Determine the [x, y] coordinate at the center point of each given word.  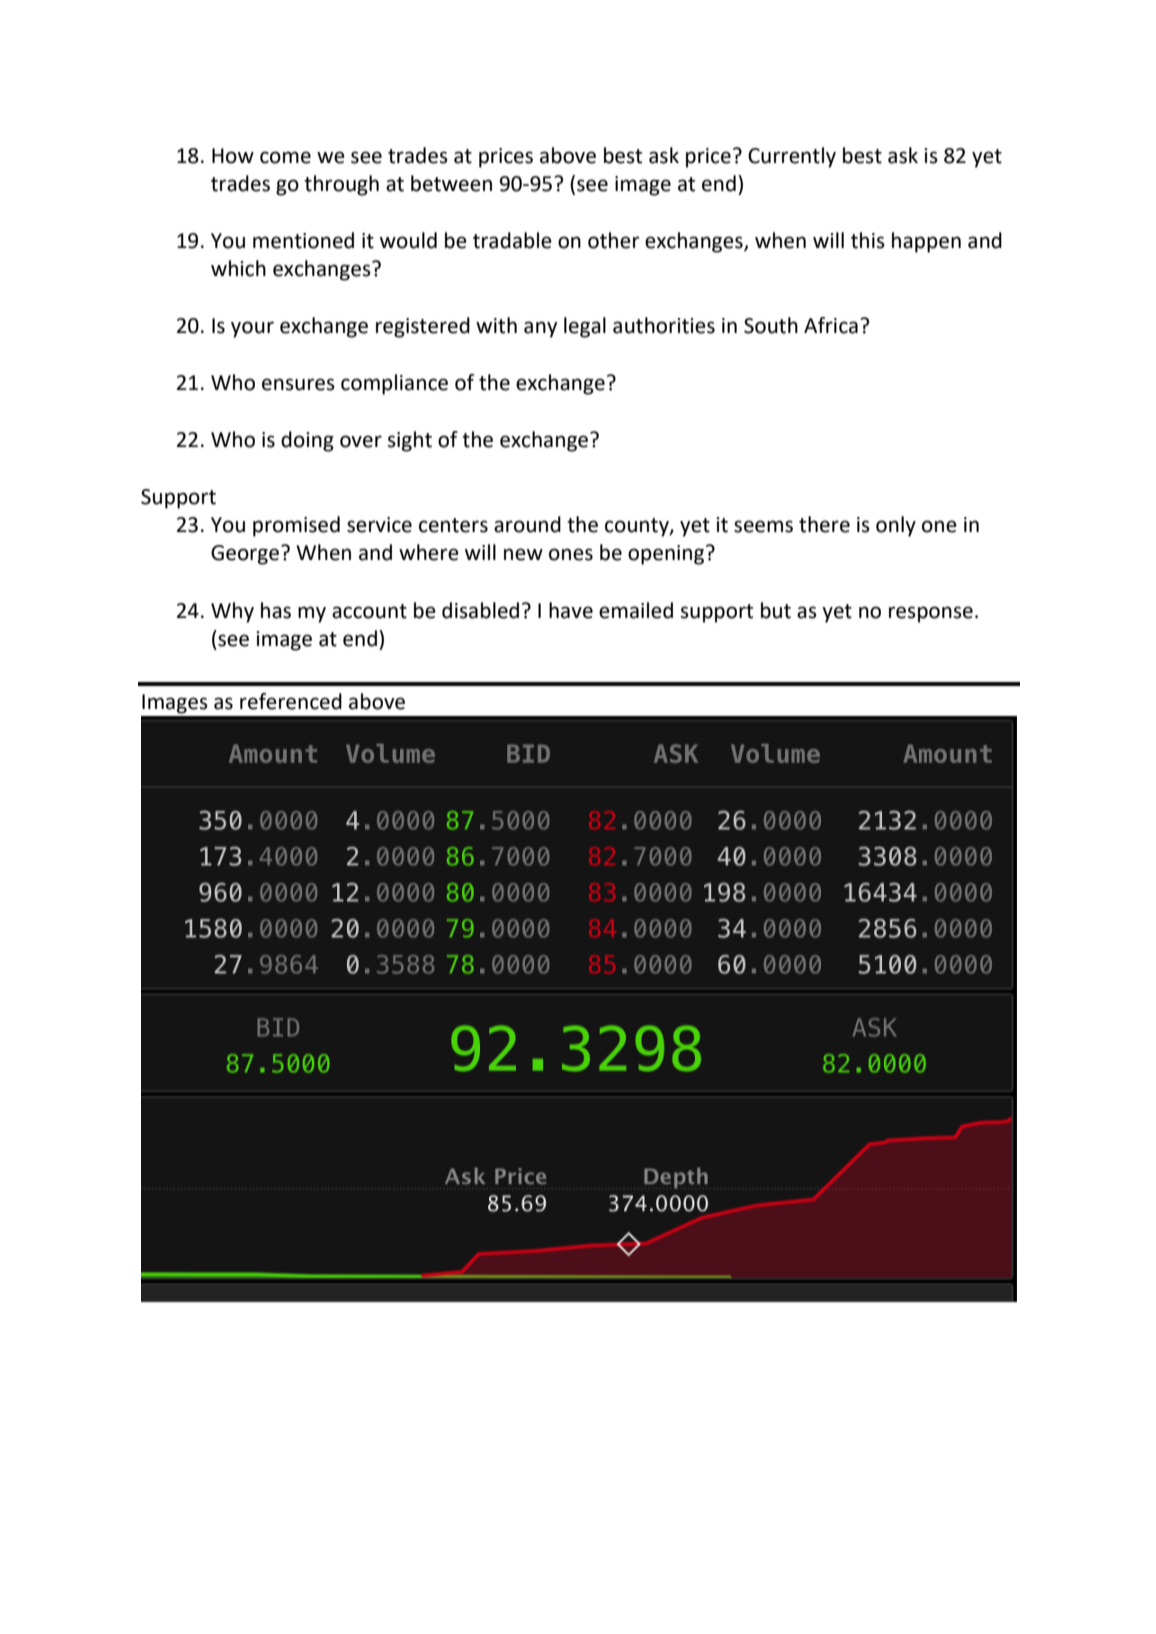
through [341, 185]
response [931, 614]
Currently [792, 157]
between [451, 183]
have [571, 610]
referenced [291, 701]
